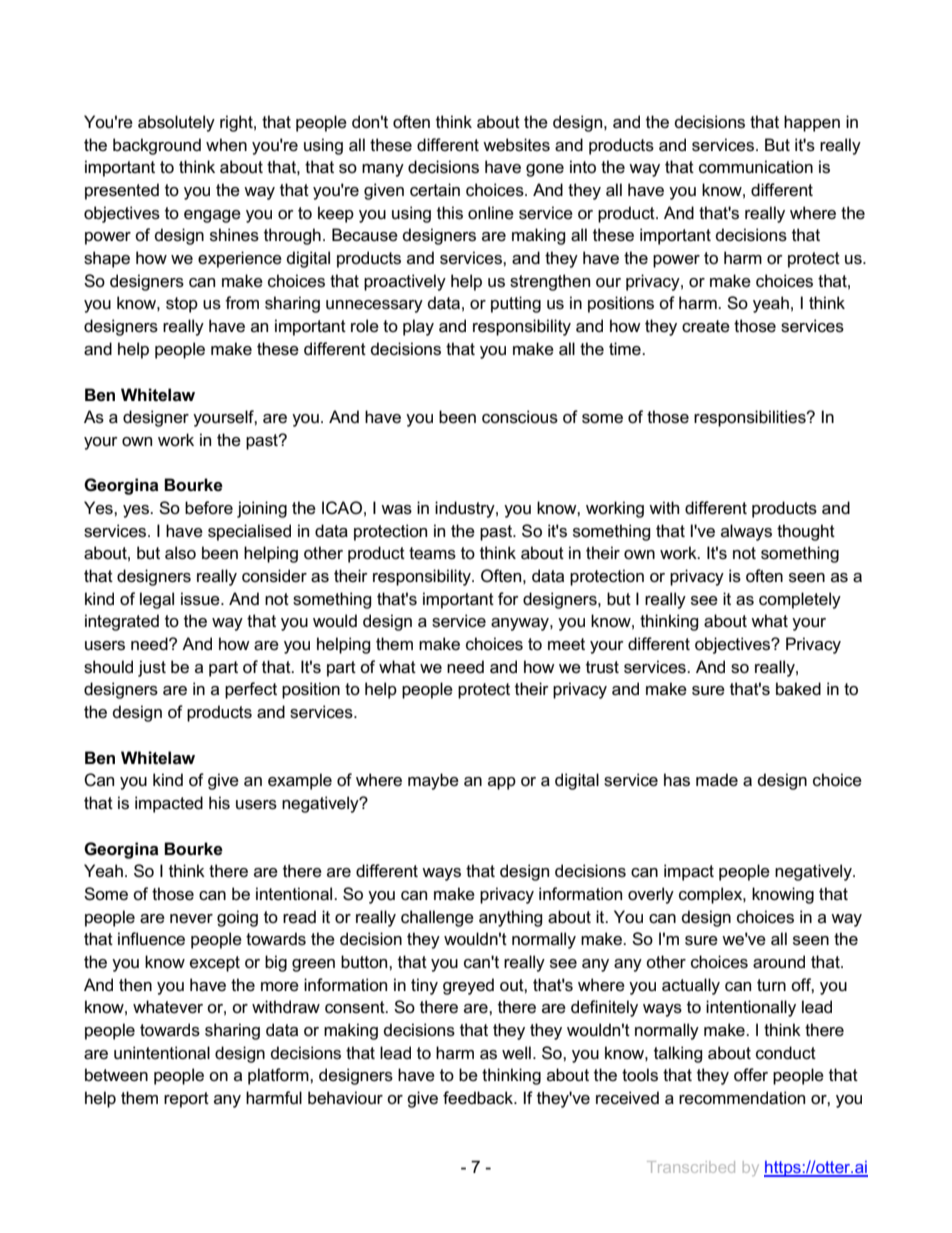 The image size is (952, 1233). What do you see at coordinates (435, 190) in the screenshot?
I see `certain` at bounding box center [435, 190].
